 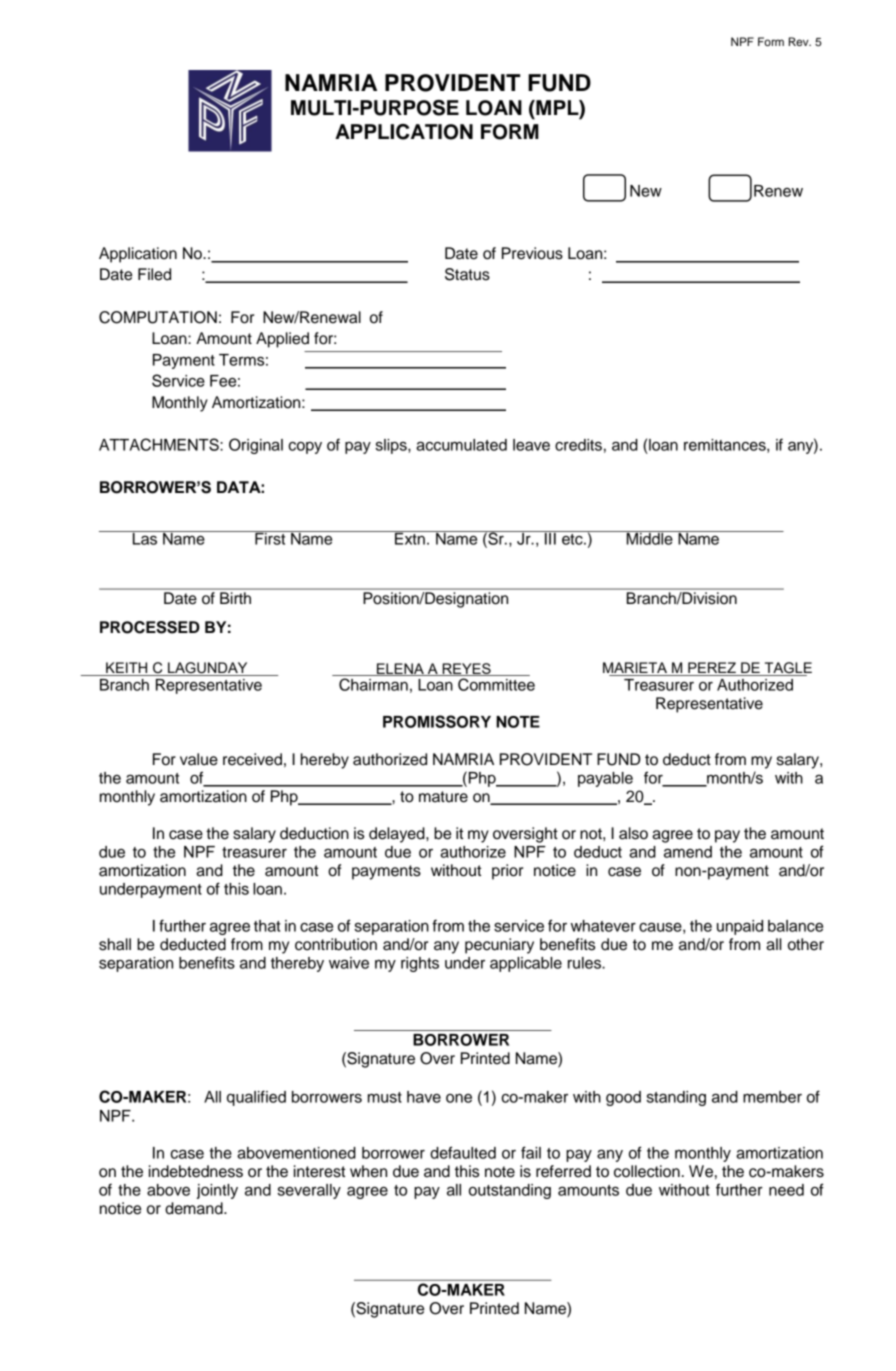 What do you see at coordinates (507, 872) in the image?
I see `prior` at bounding box center [507, 872].
